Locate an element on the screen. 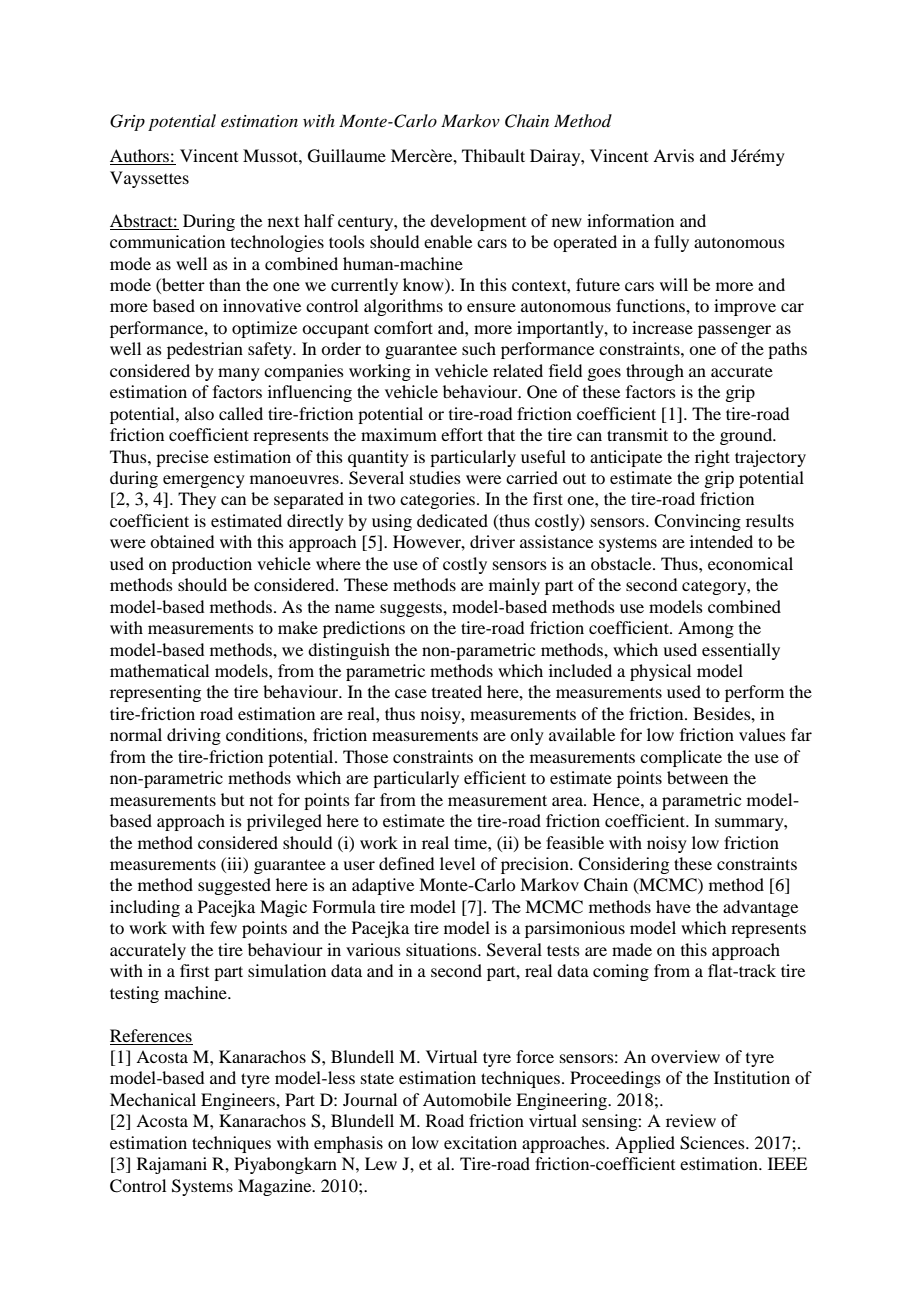 This screenshot has height=1308, width=924. essentially is located at coordinates (741, 651).
